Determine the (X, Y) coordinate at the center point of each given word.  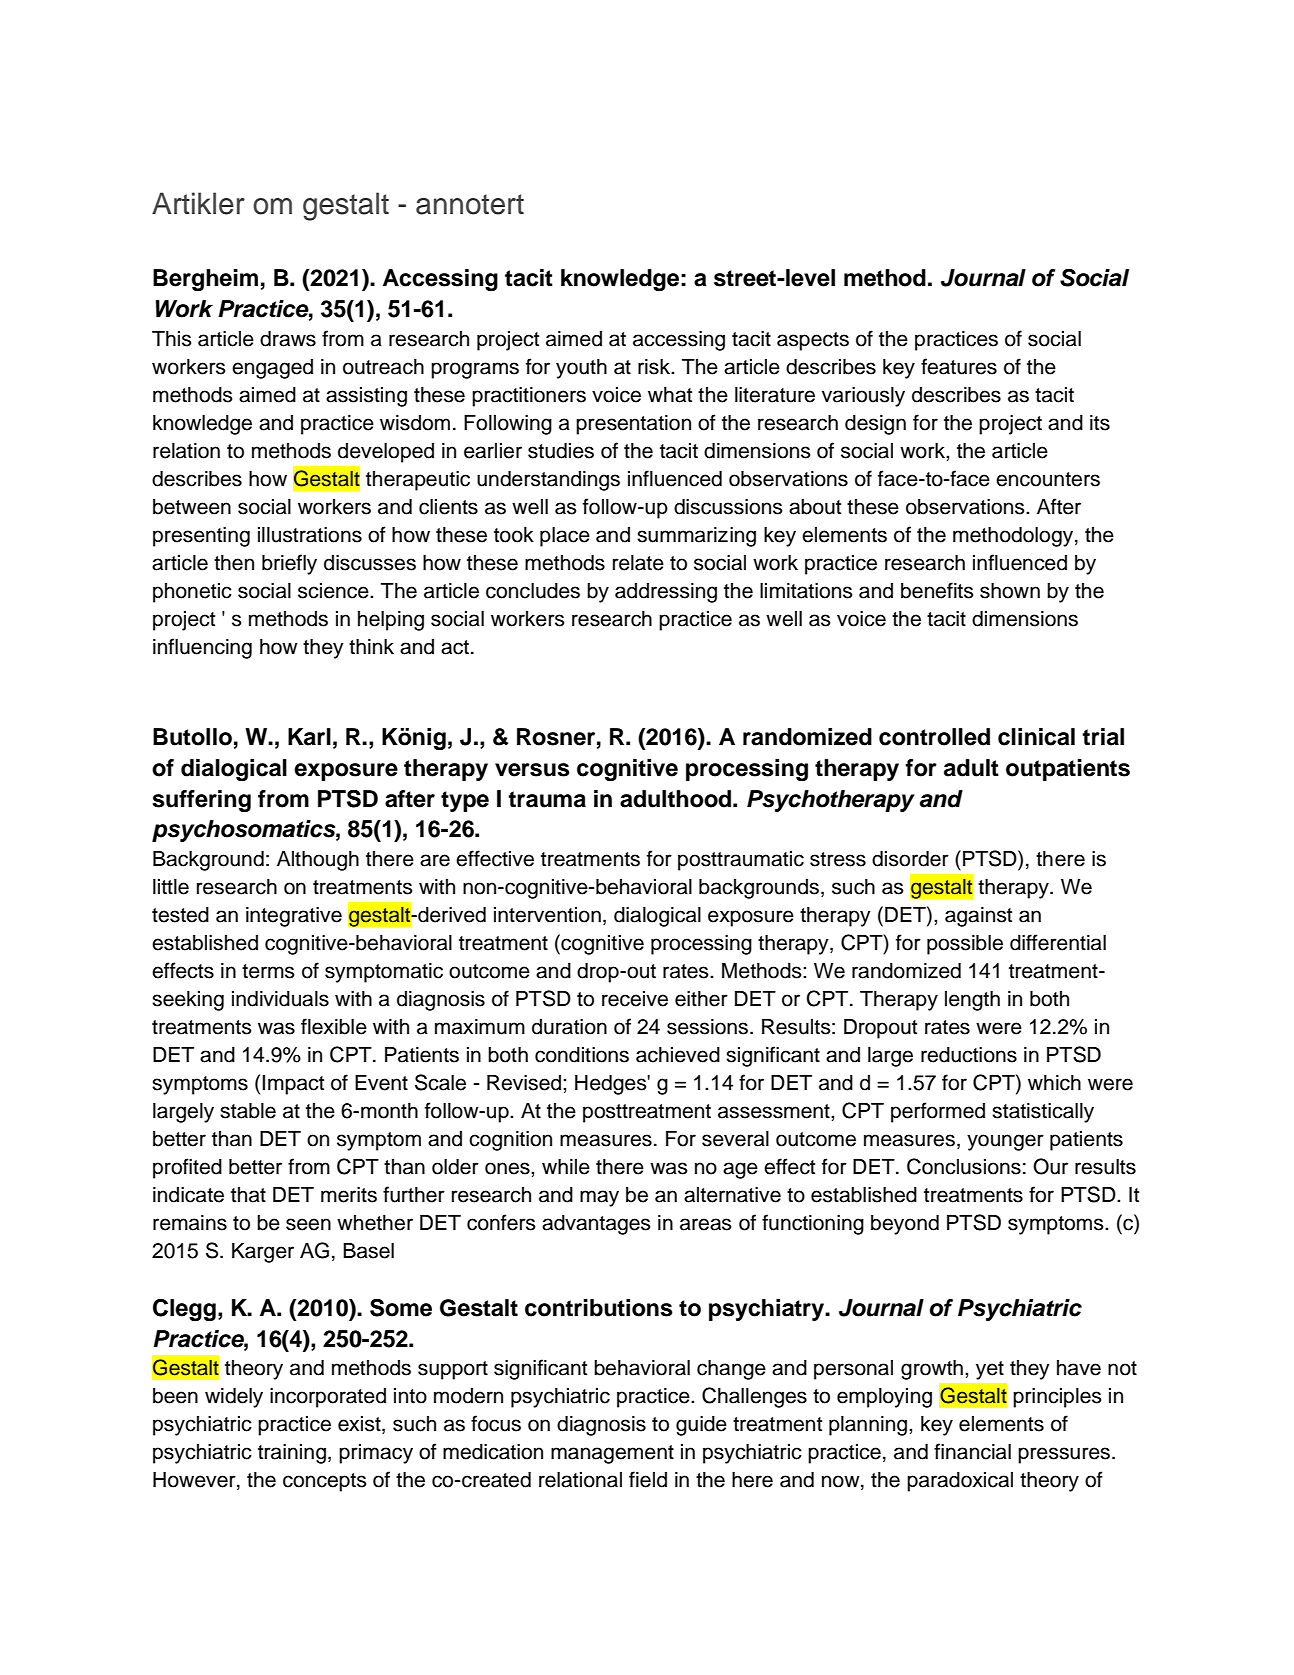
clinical (1036, 737)
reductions (969, 1055)
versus (532, 770)
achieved (678, 1055)
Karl (309, 737)
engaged (272, 369)
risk (655, 367)
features (959, 366)
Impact (293, 1085)
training (292, 1454)
